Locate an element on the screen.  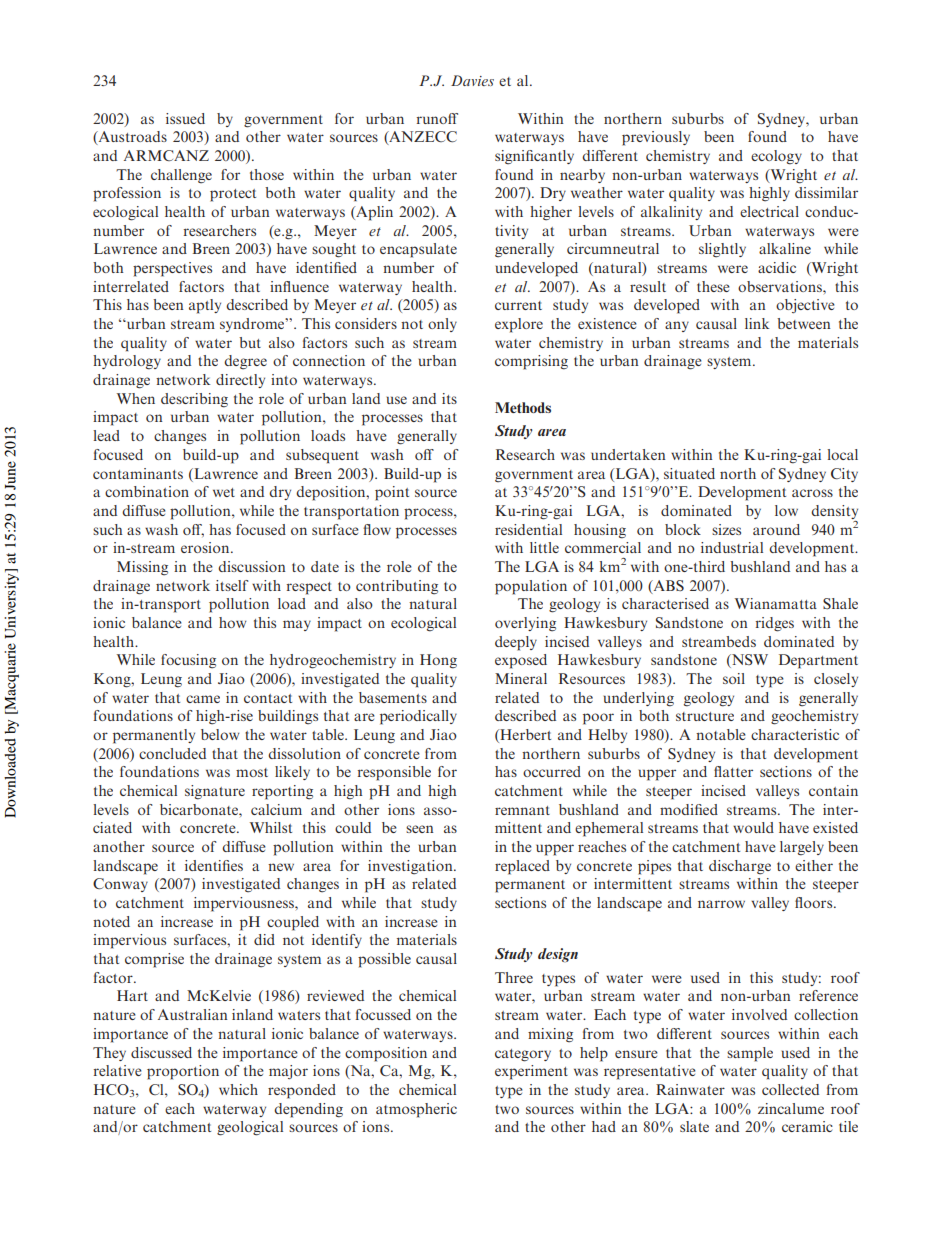
discharge is located at coordinates (740, 867).
